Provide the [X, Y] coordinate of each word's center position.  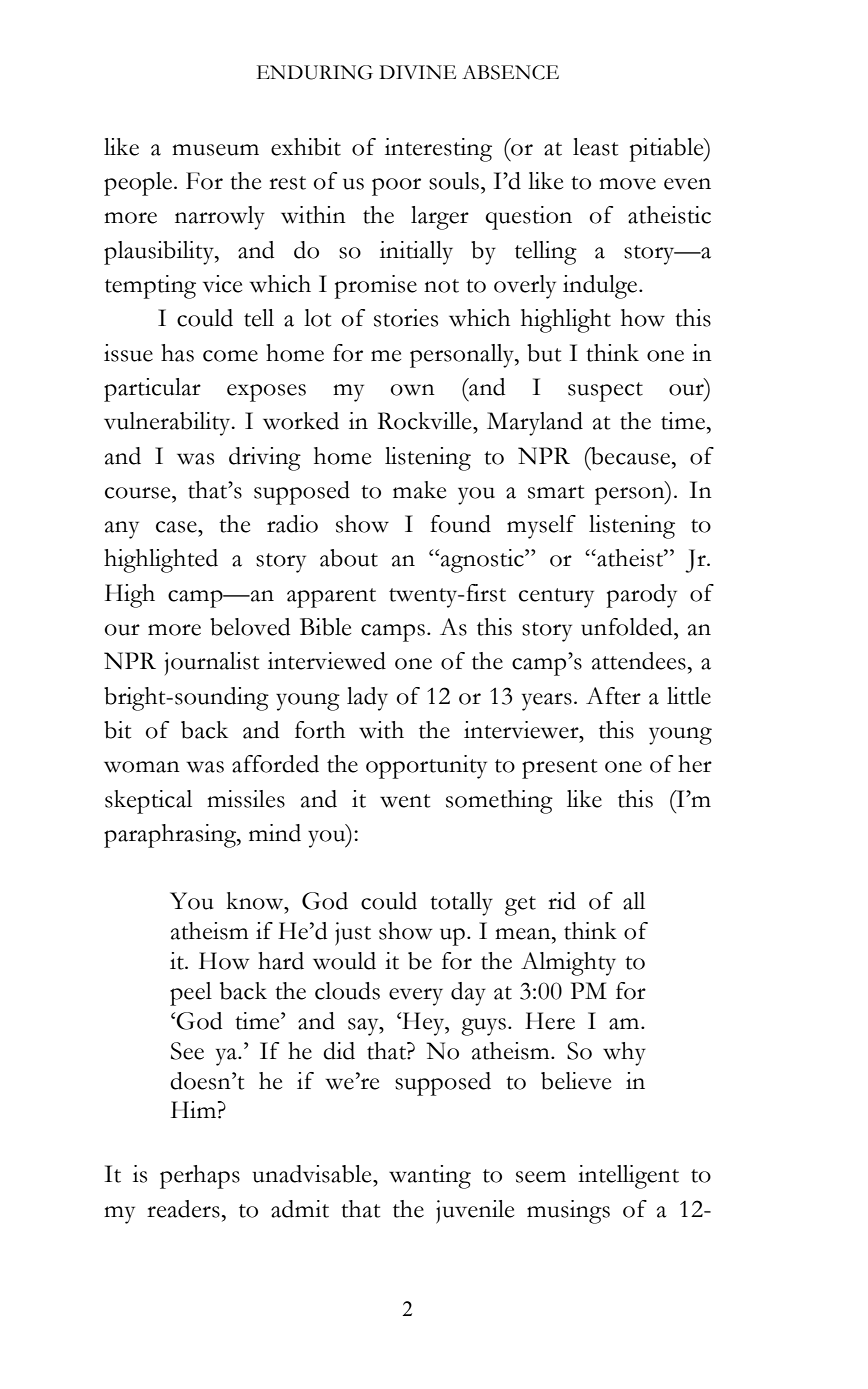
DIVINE [417, 72]
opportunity [426, 767]
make [419, 490]
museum [215, 150]
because [631, 456]
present [559, 769]
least [595, 147]
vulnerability [168, 424]
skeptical [148, 802]
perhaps [200, 1177]
